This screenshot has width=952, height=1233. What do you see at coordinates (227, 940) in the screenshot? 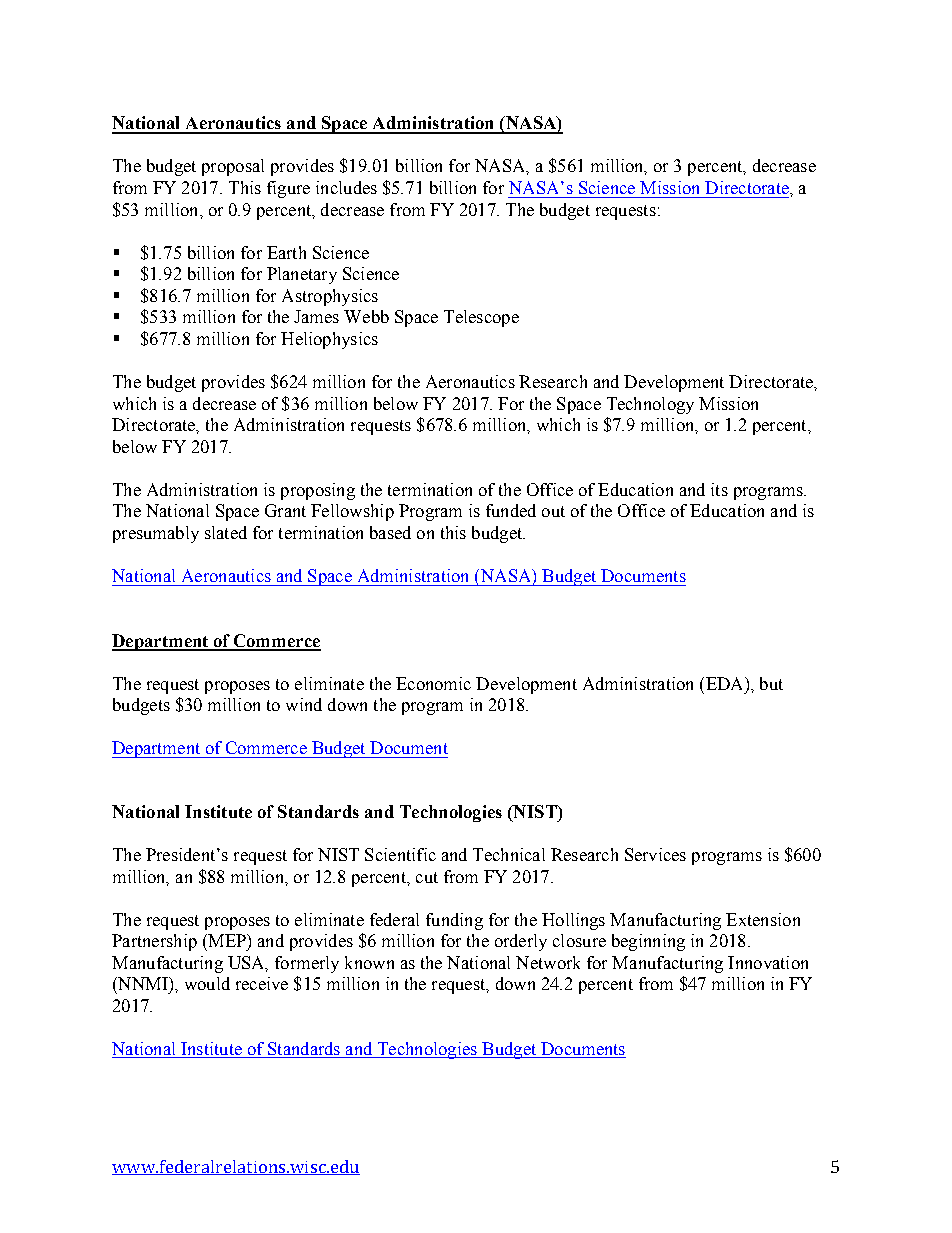
I see `MEP` at bounding box center [227, 940].
